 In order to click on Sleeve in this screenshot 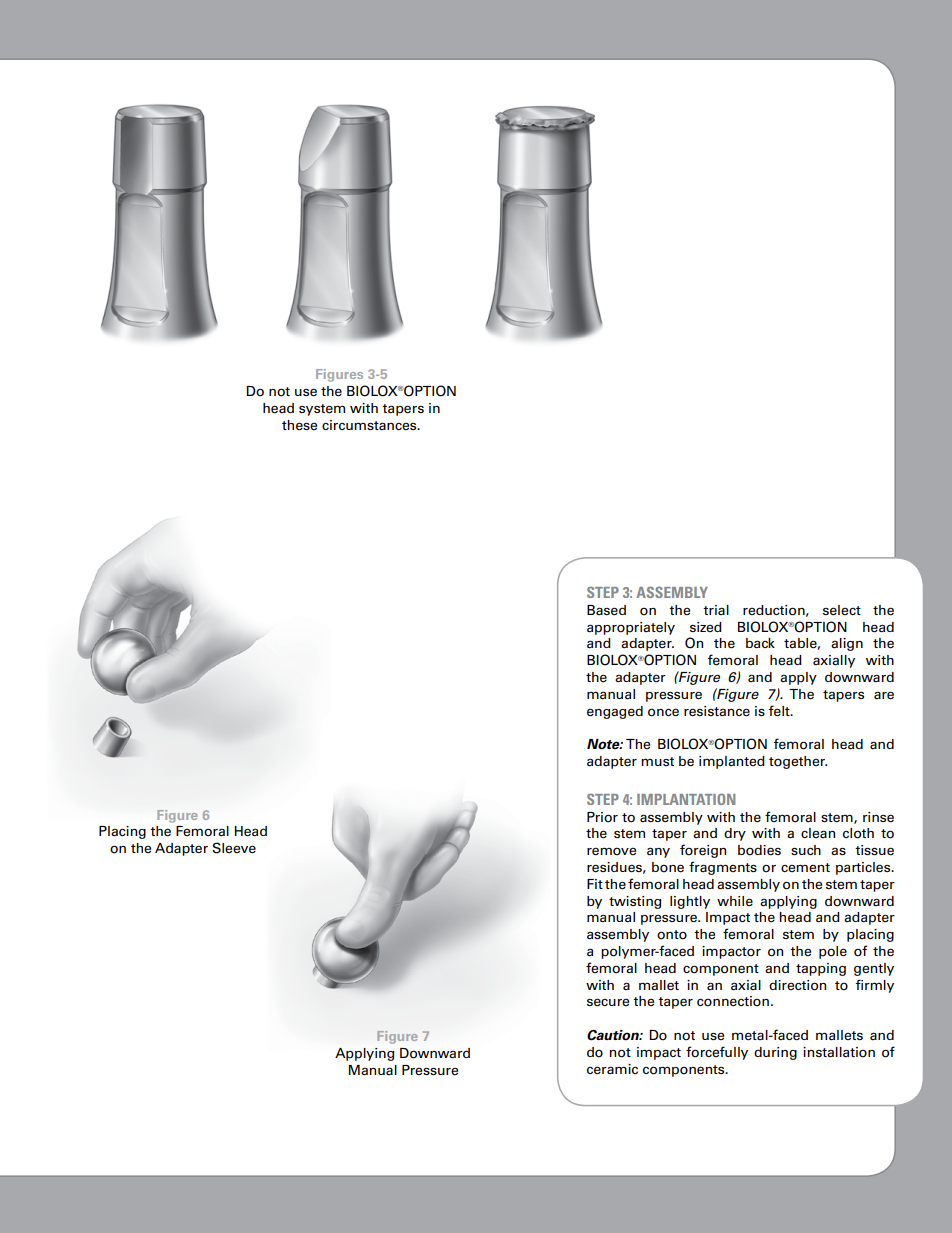, I will do `click(234, 848)`.
